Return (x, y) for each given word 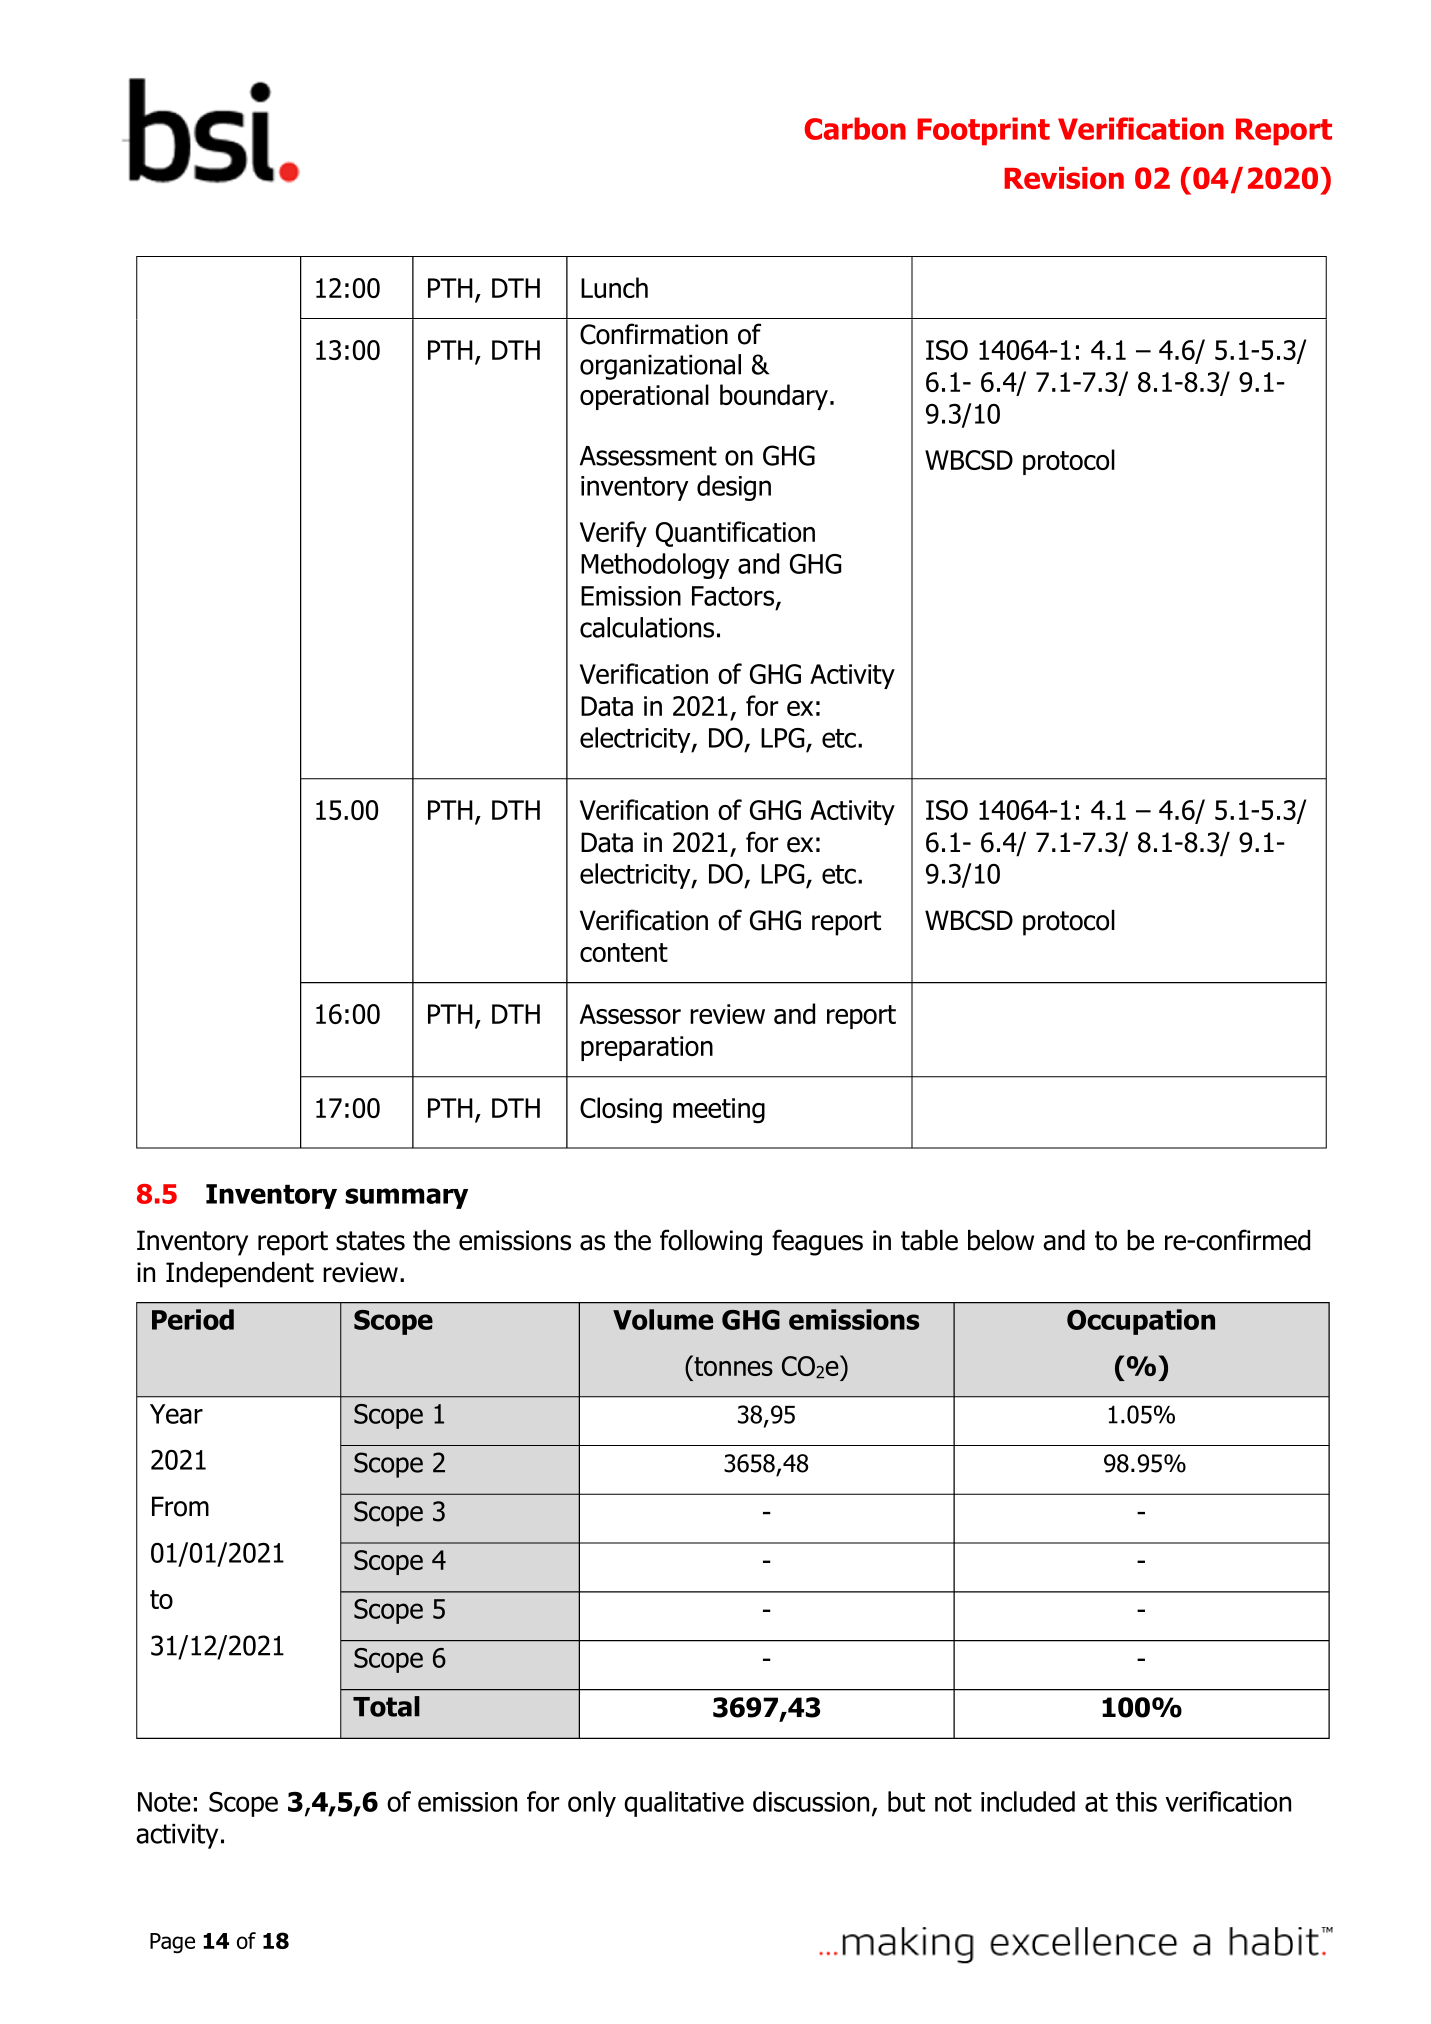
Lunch (614, 287)
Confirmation (654, 334)
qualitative (684, 1804)
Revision (1064, 178)
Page (172, 1943)
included (1028, 1801)
